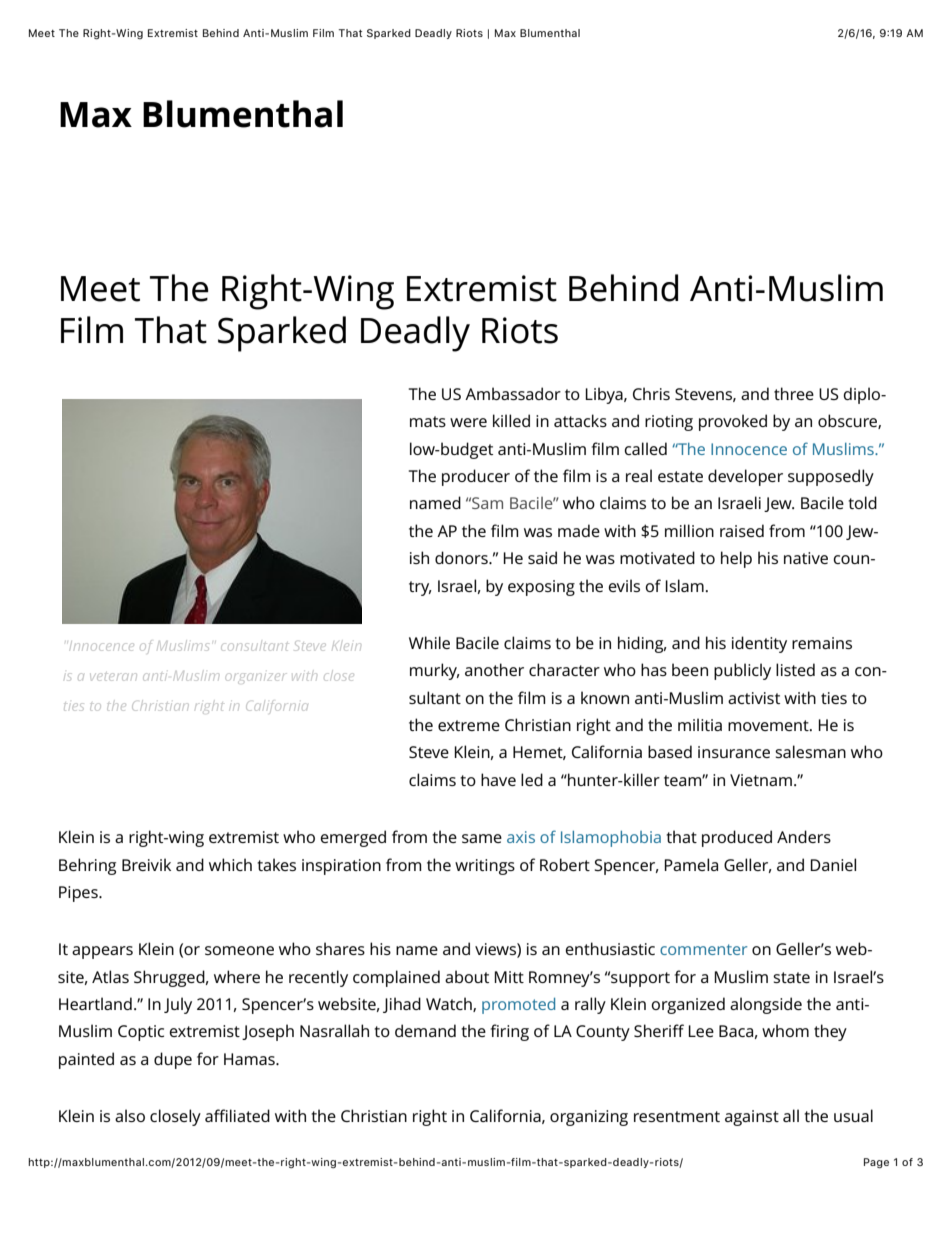 The height and width of the screenshot is (1233, 952). Describe the element at coordinates (511, 420) in the screenshot. I see `killed` at that location.
